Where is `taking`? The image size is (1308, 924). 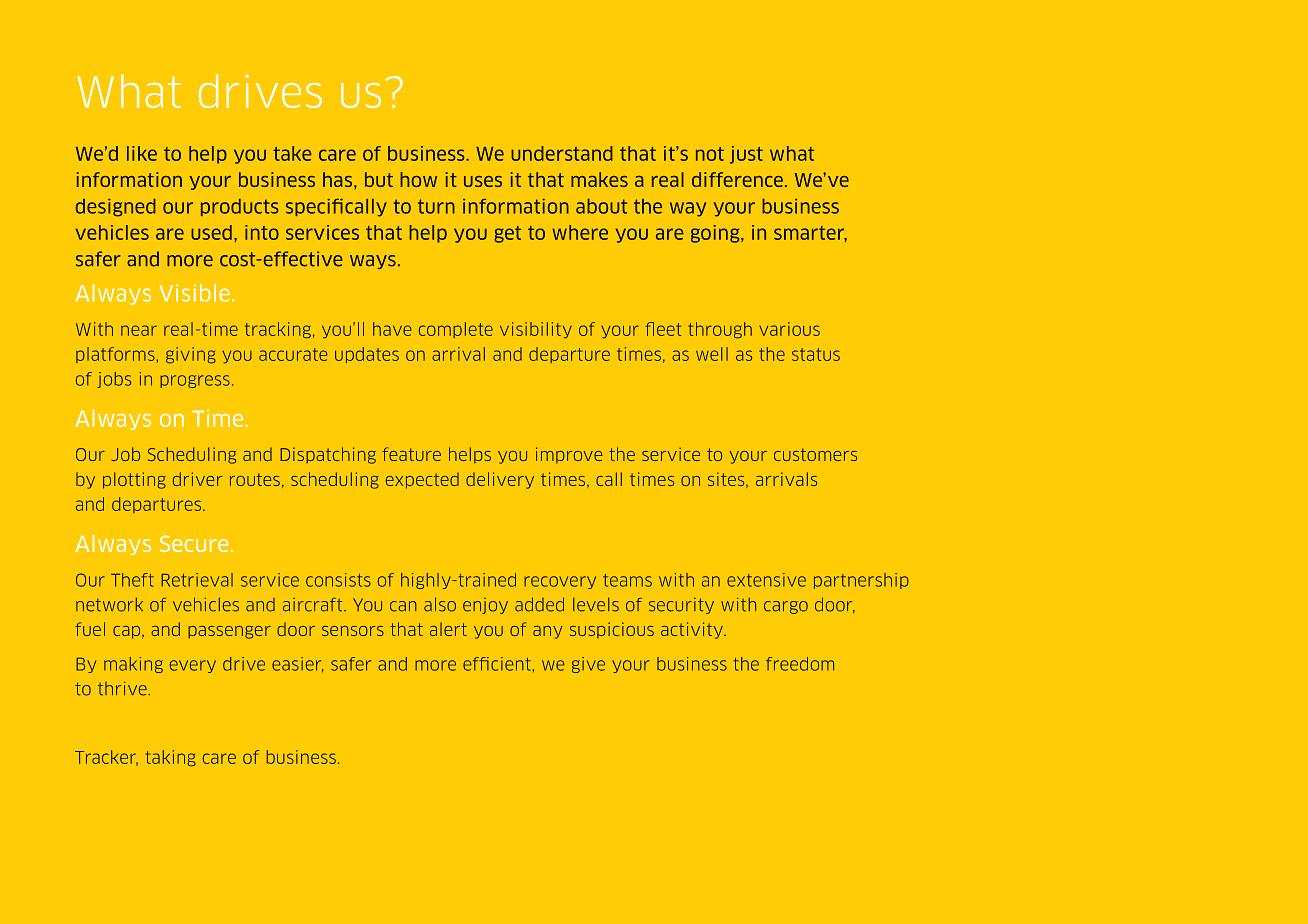
taking is located at coordinates (171, 758).
